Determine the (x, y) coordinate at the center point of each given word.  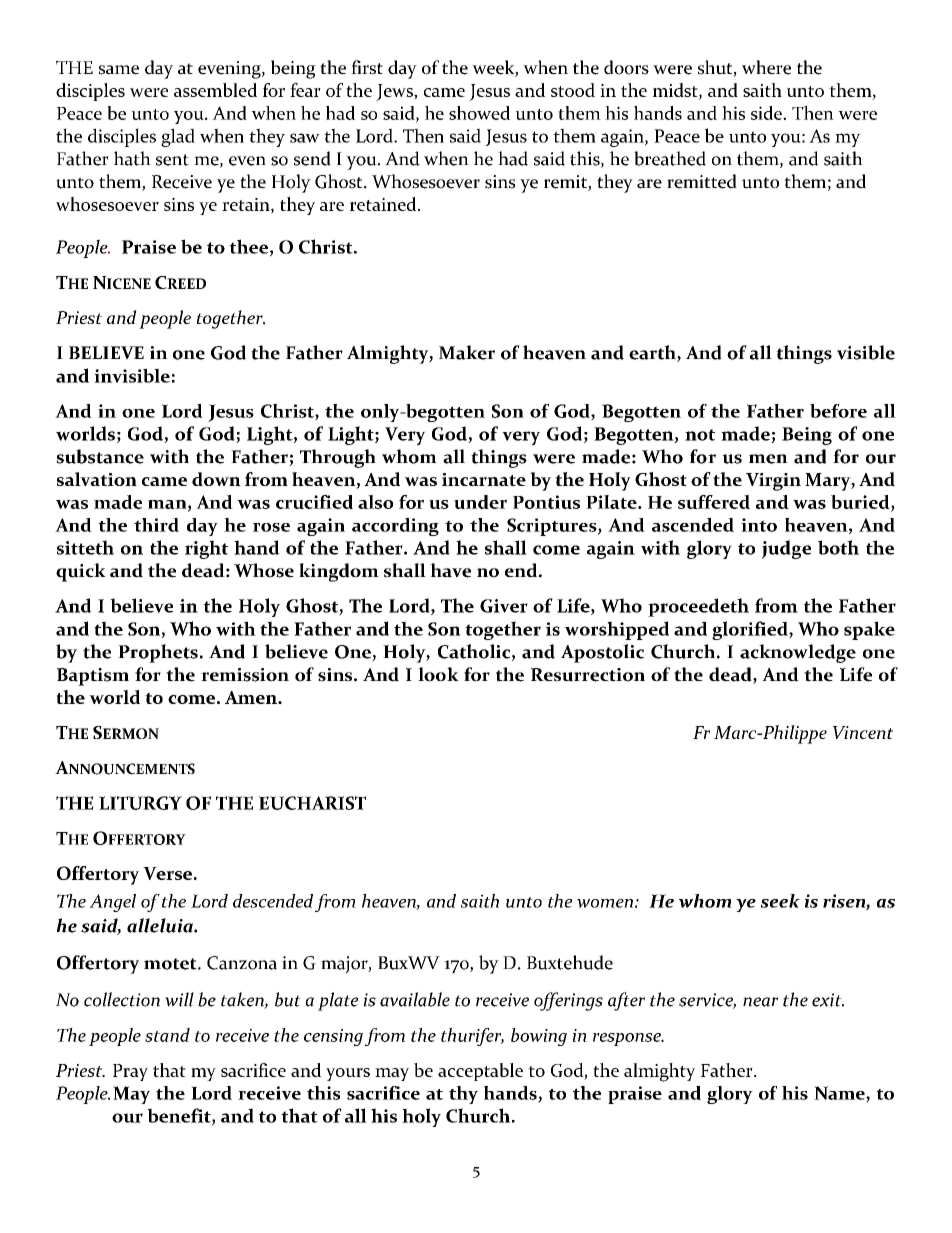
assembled (215, 90)
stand (167, 1035)
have (450, 570)
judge (786, 549)
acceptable (480, 1072)
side (767, 113)
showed (479, 113)
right (206, 549)
